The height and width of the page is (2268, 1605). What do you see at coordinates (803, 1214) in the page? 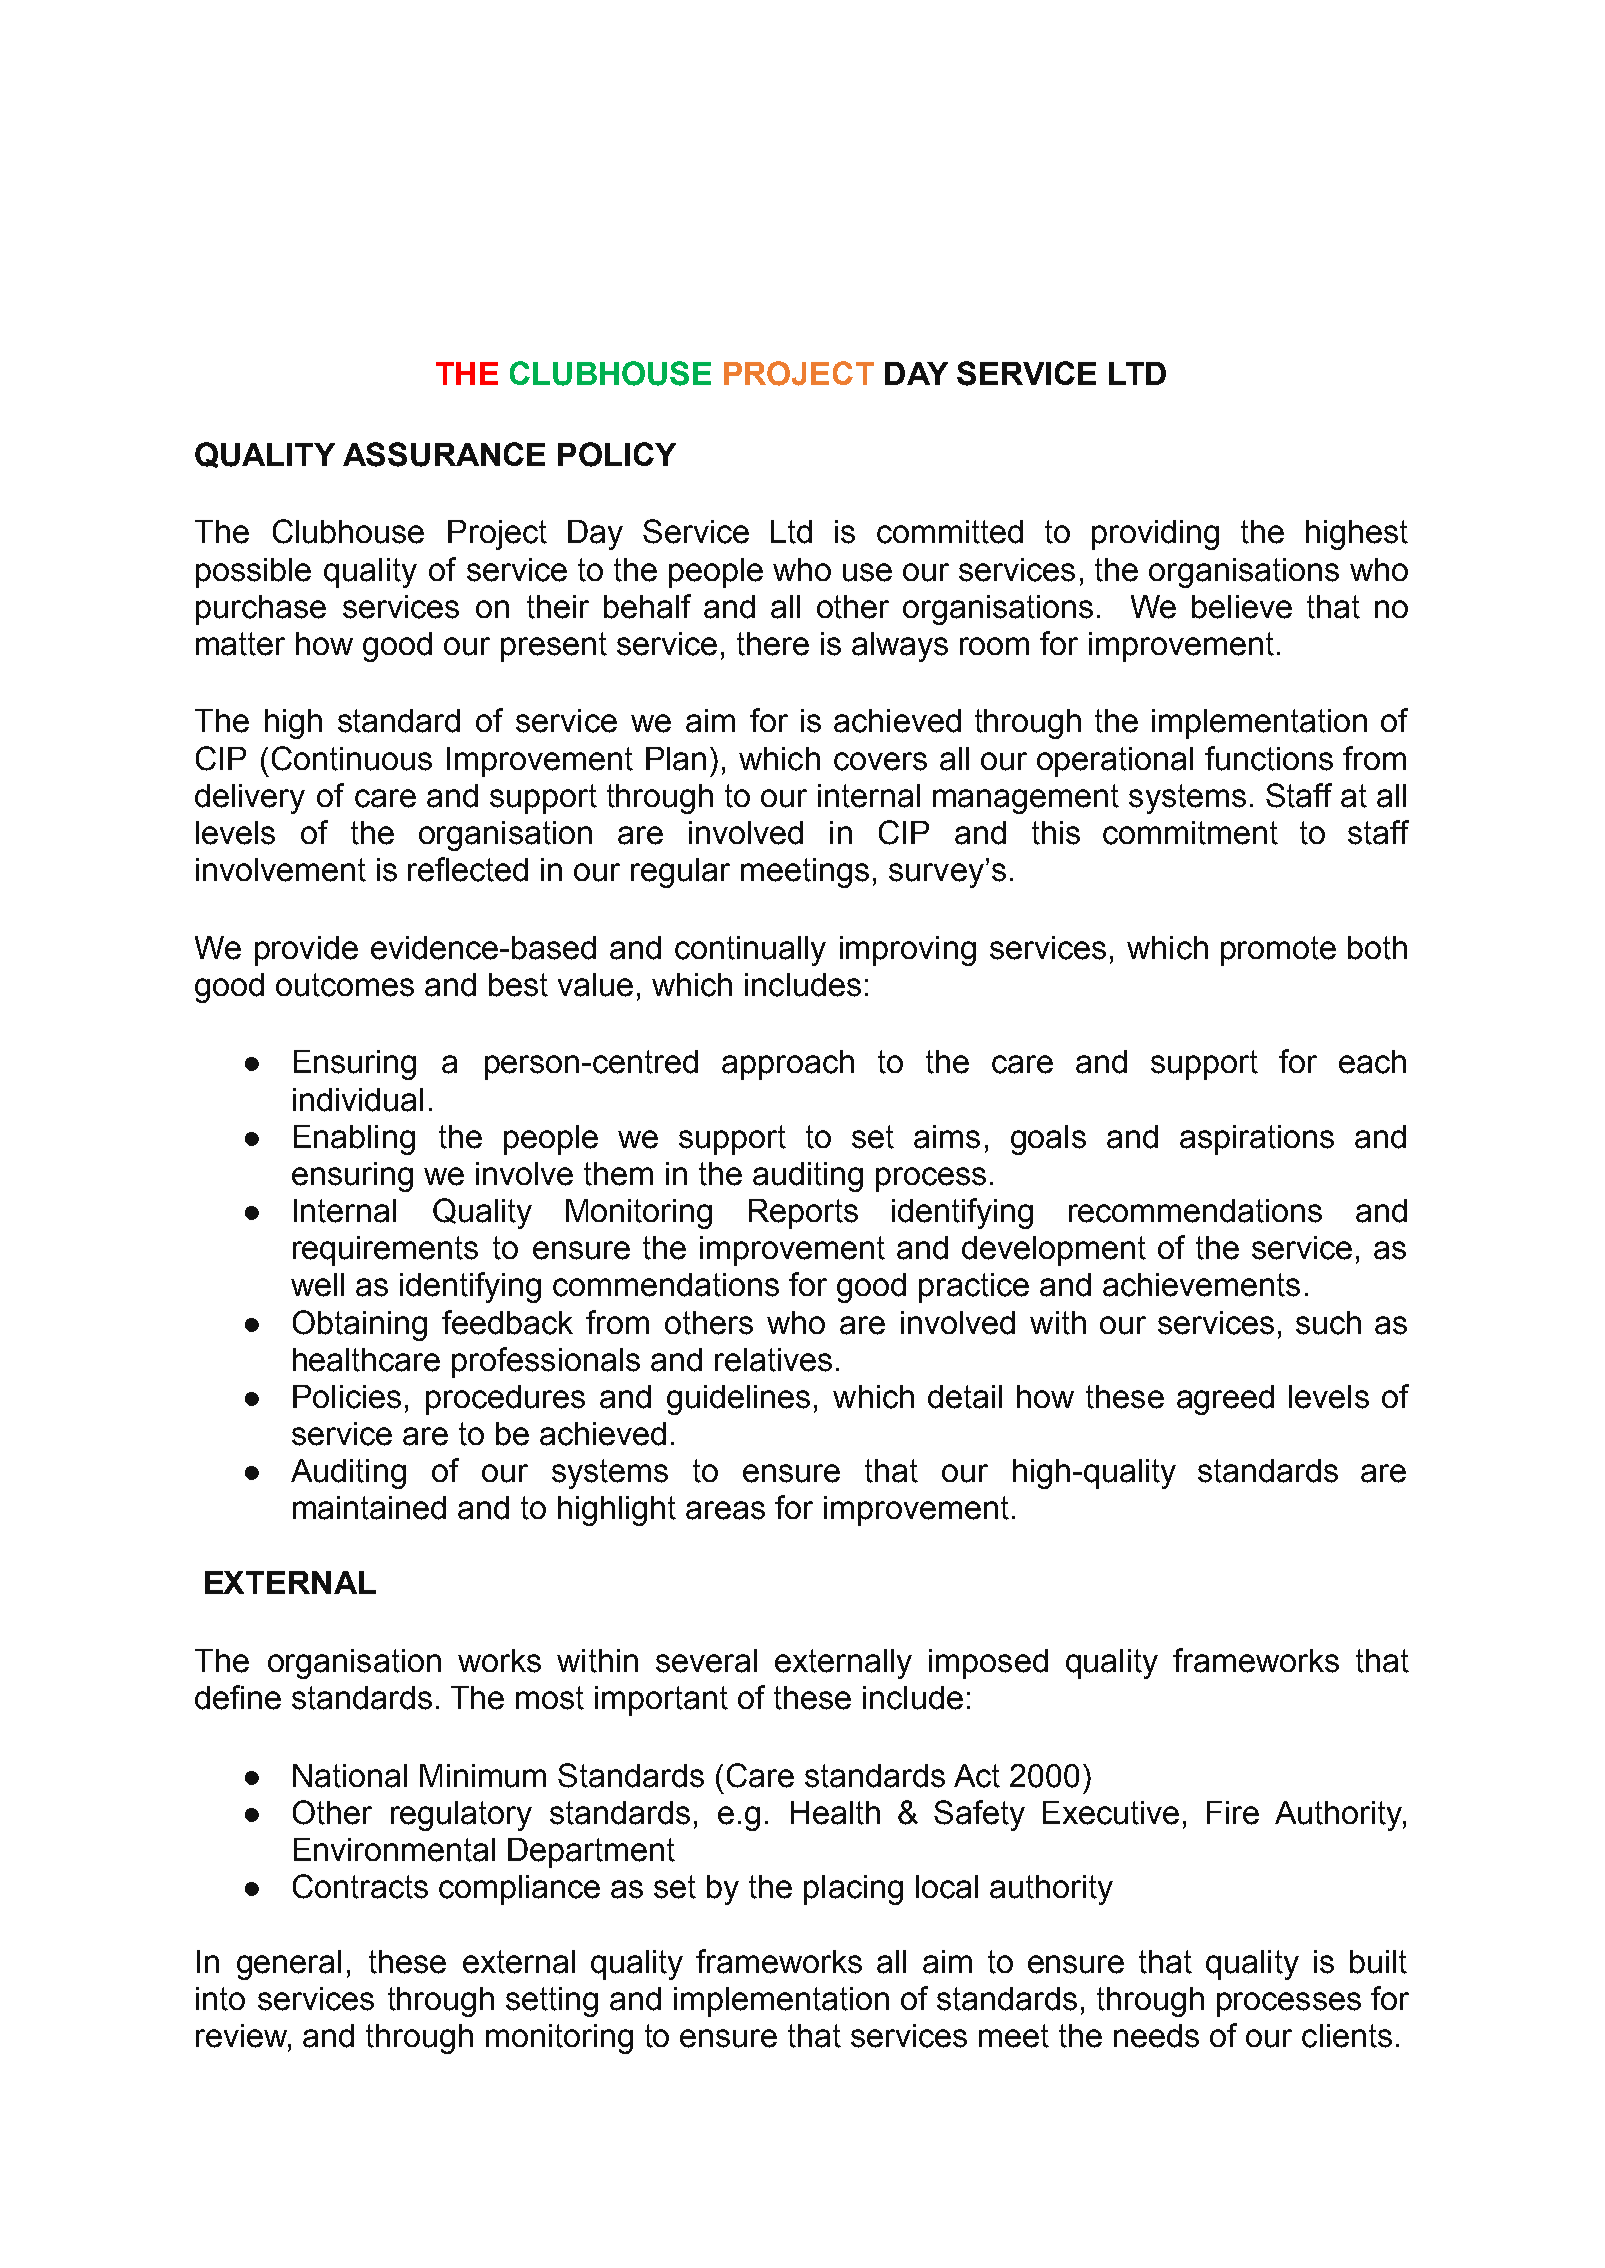
I see `Reports` at bounding box center [803, 1214].
